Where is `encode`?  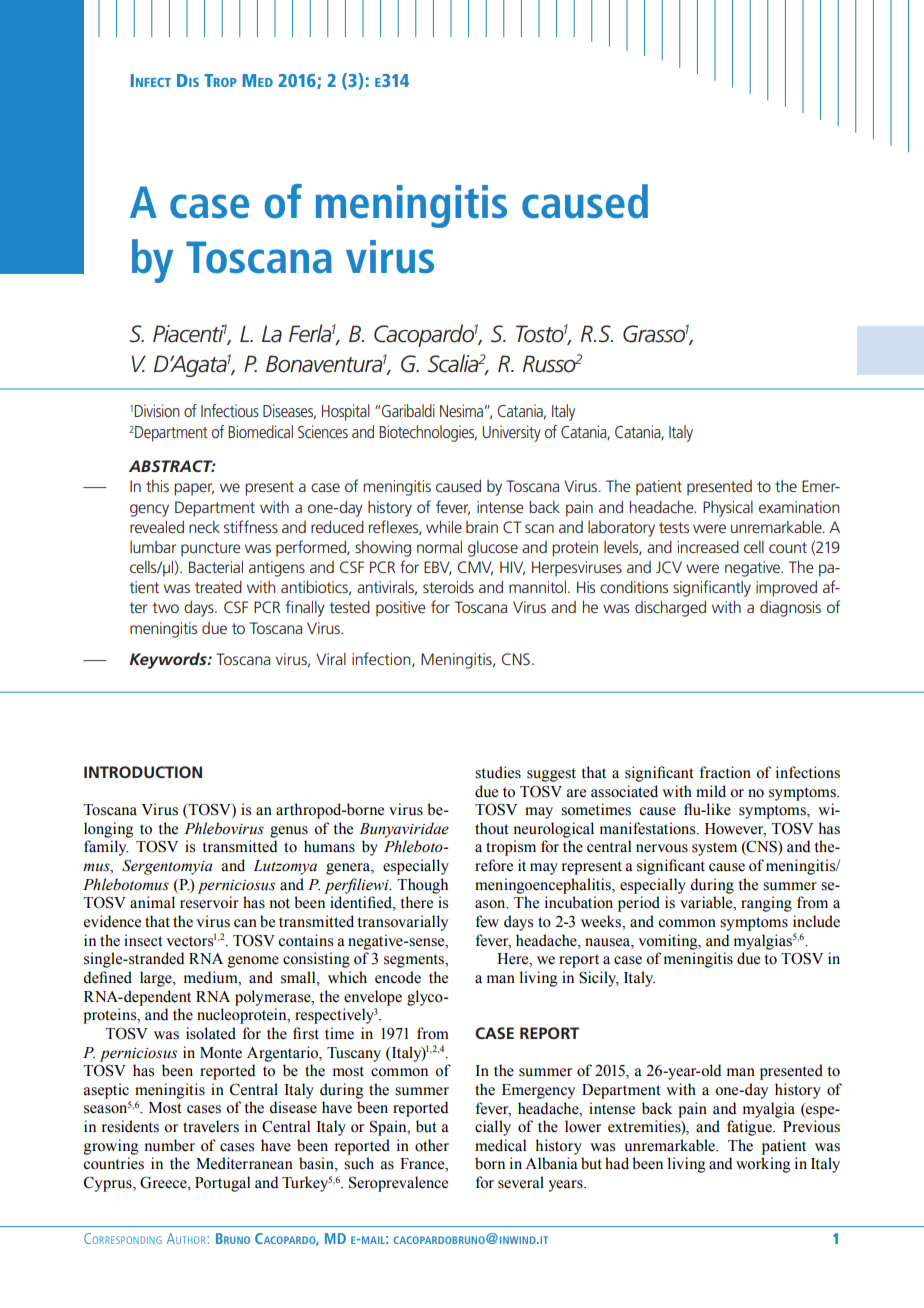 encode is located at coordinates (398, 977).
